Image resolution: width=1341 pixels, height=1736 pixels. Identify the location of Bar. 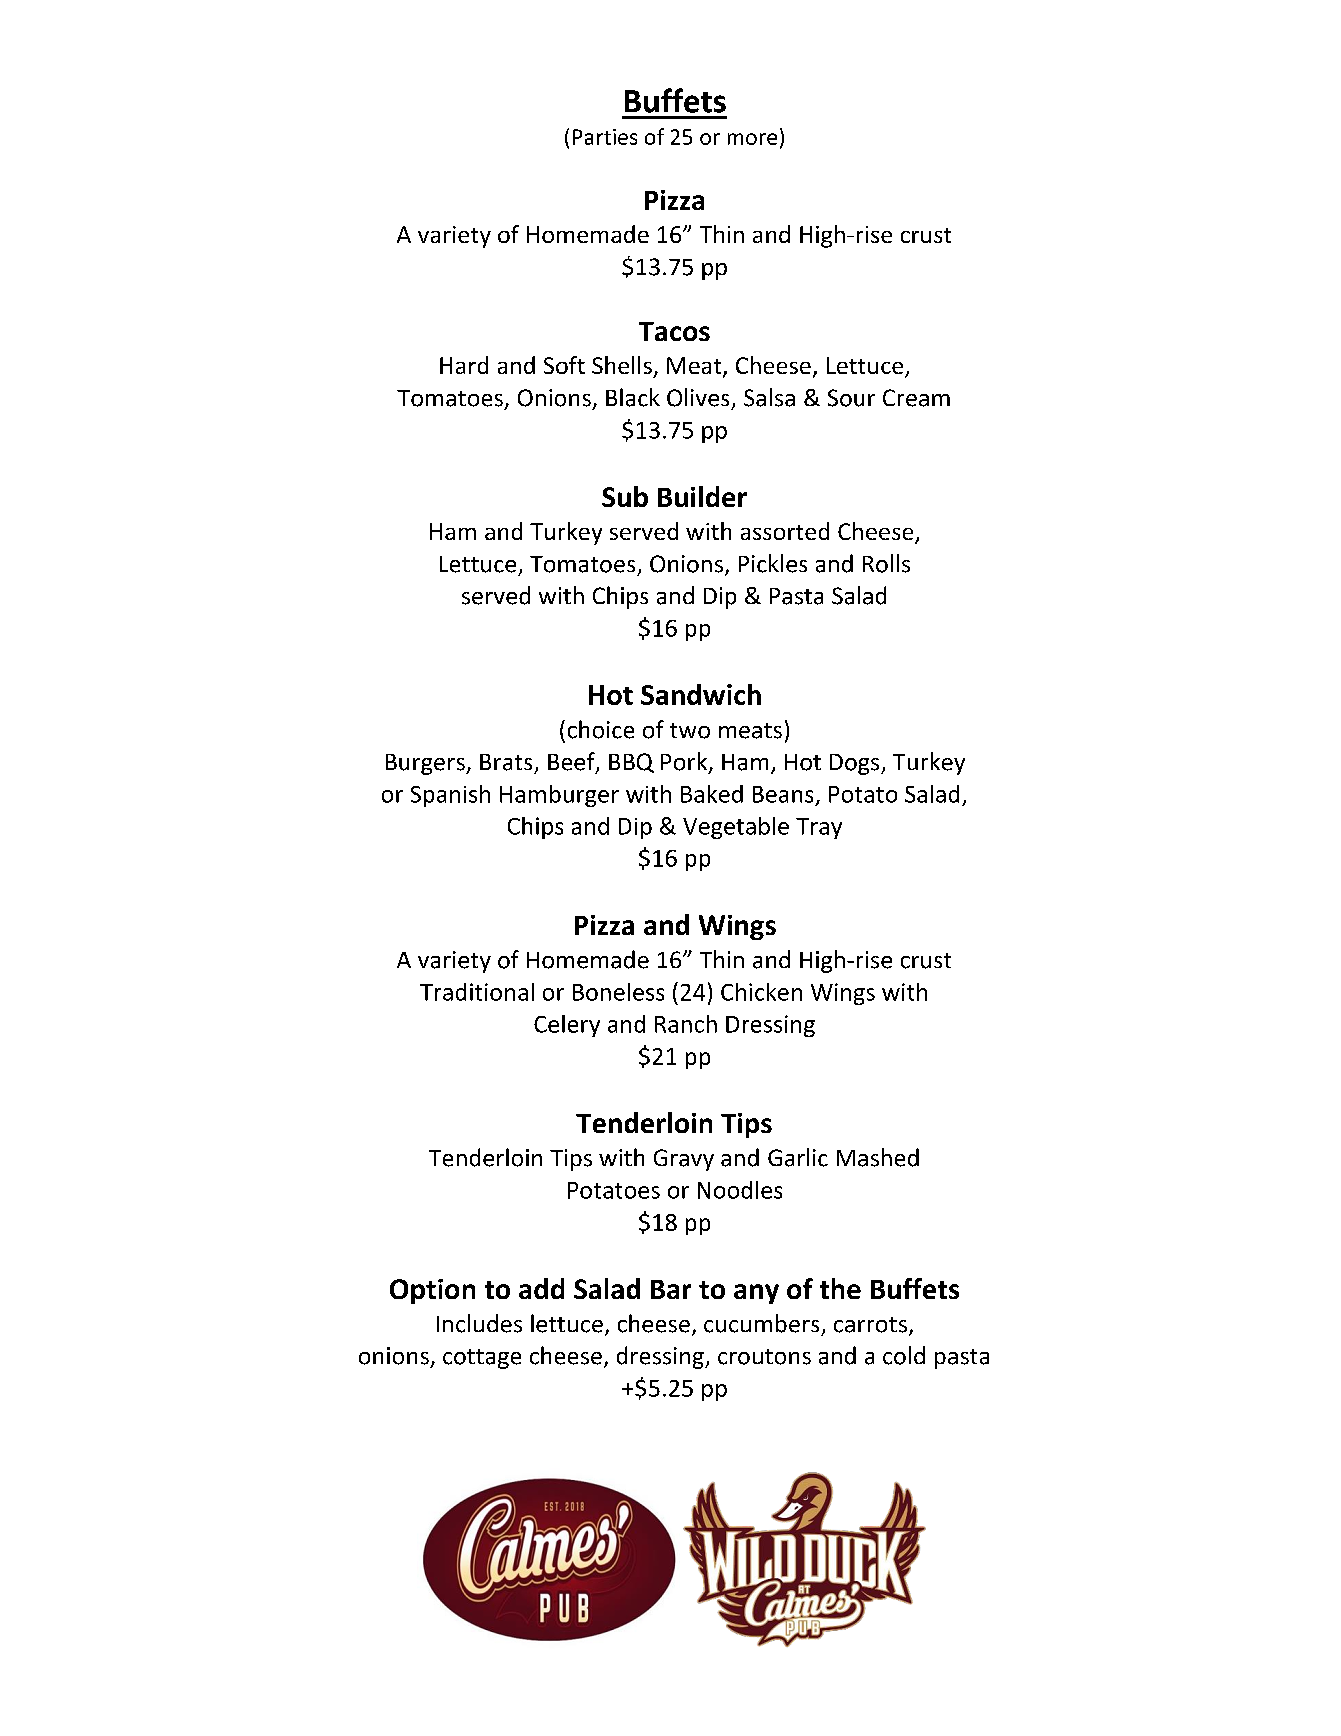
(671, 1289).
